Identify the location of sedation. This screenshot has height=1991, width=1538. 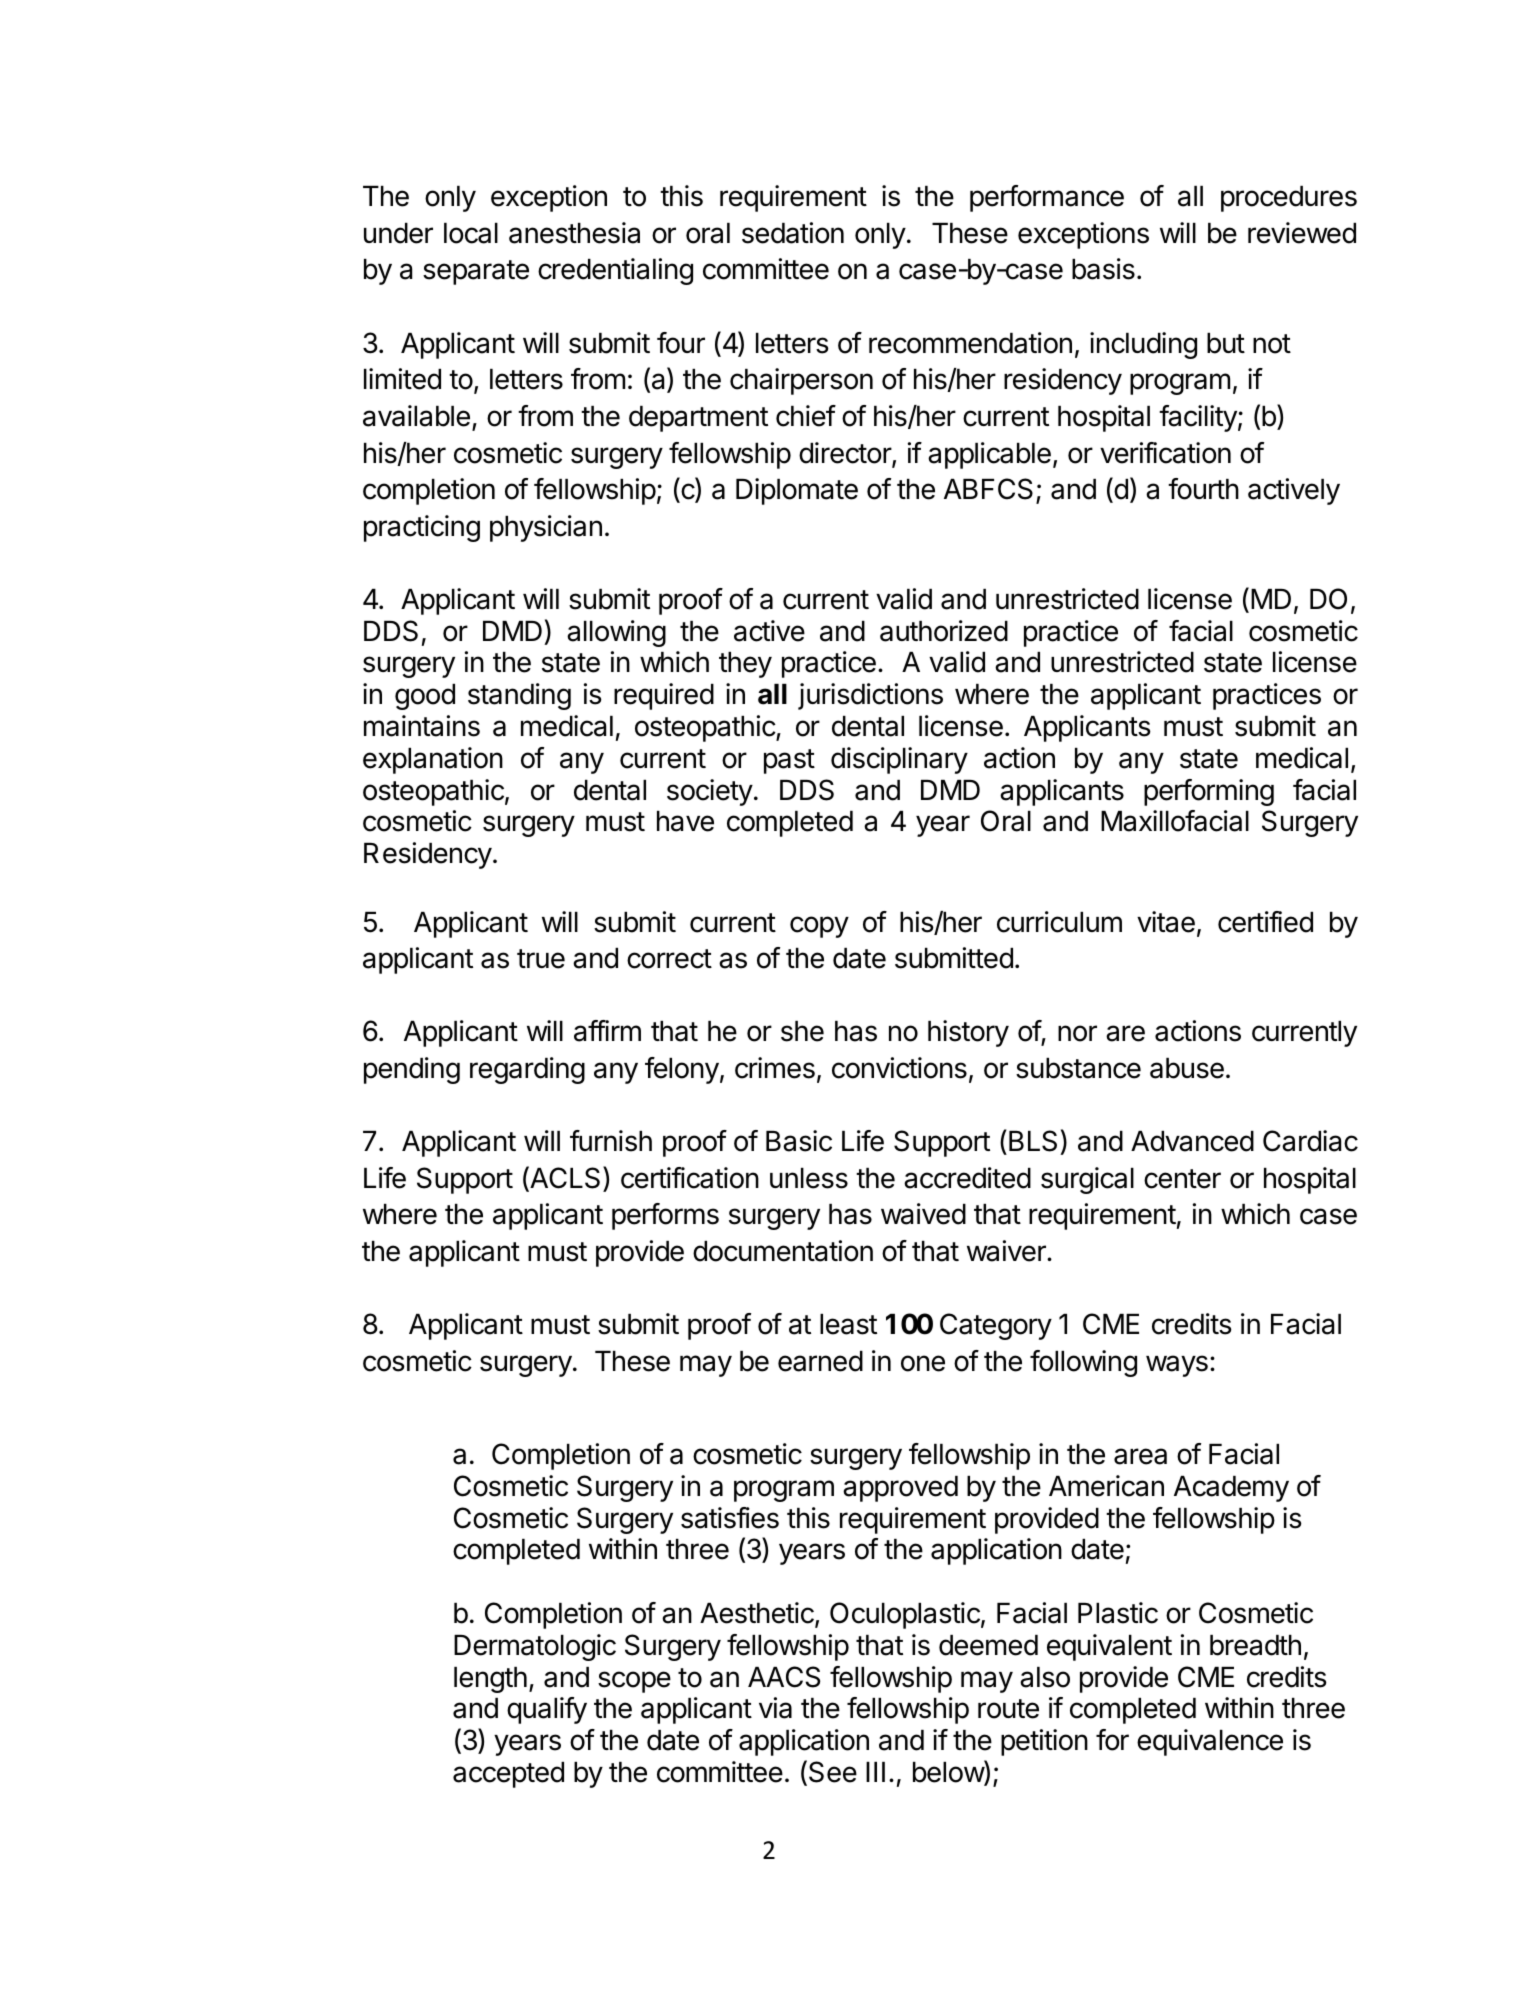
(793, 233).
